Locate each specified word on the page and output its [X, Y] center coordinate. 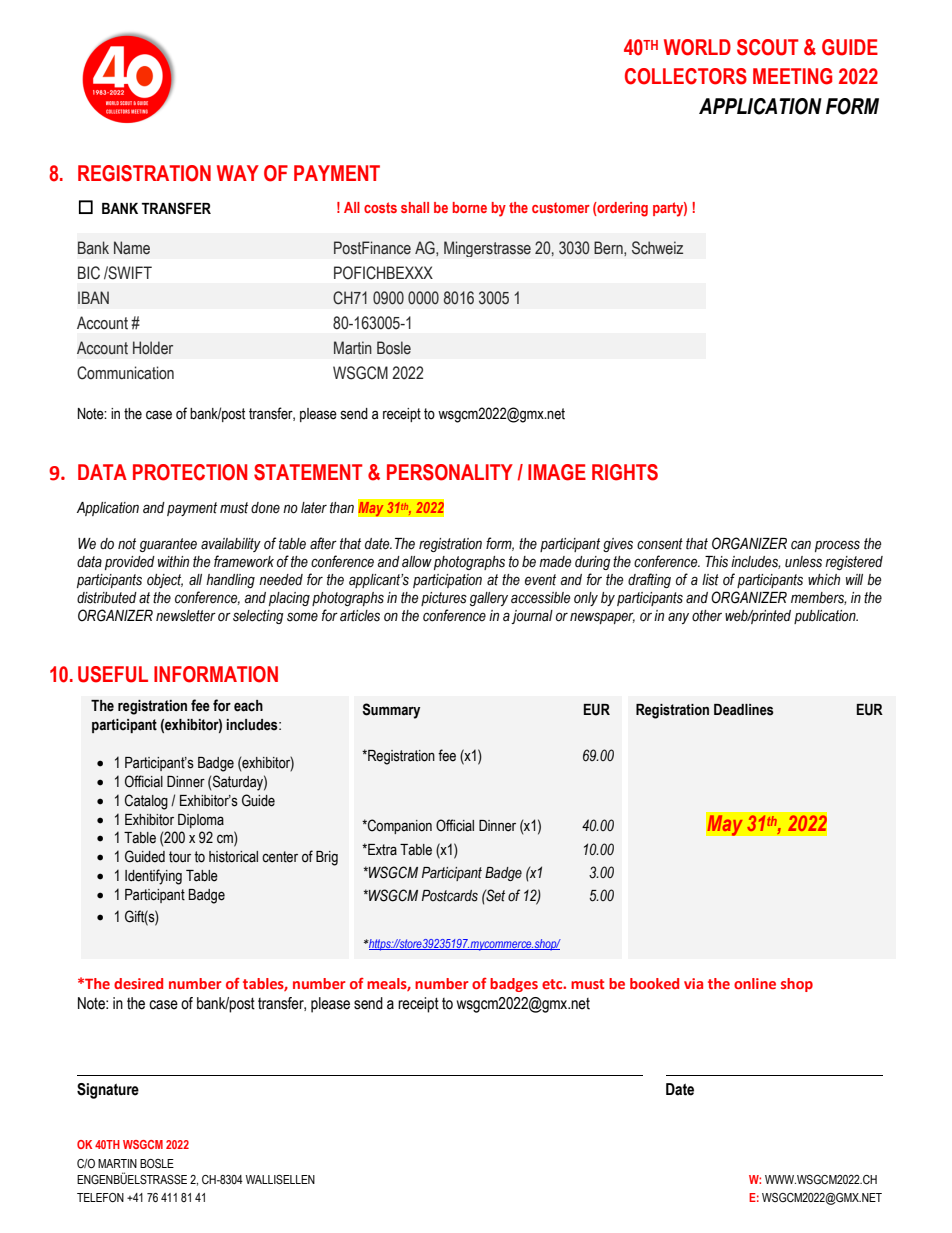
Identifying [153, 877]
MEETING [792, 76]
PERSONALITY [450, 472]
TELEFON [100, 1197]
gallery [489, 599]
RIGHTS [625, 472]
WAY [238, 173]
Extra [381, 850]
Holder [153, 348]
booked [654, 983]
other [707, 616]
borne [470, 207]
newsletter [186, 616]
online [755, 983]
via [693, 983]
